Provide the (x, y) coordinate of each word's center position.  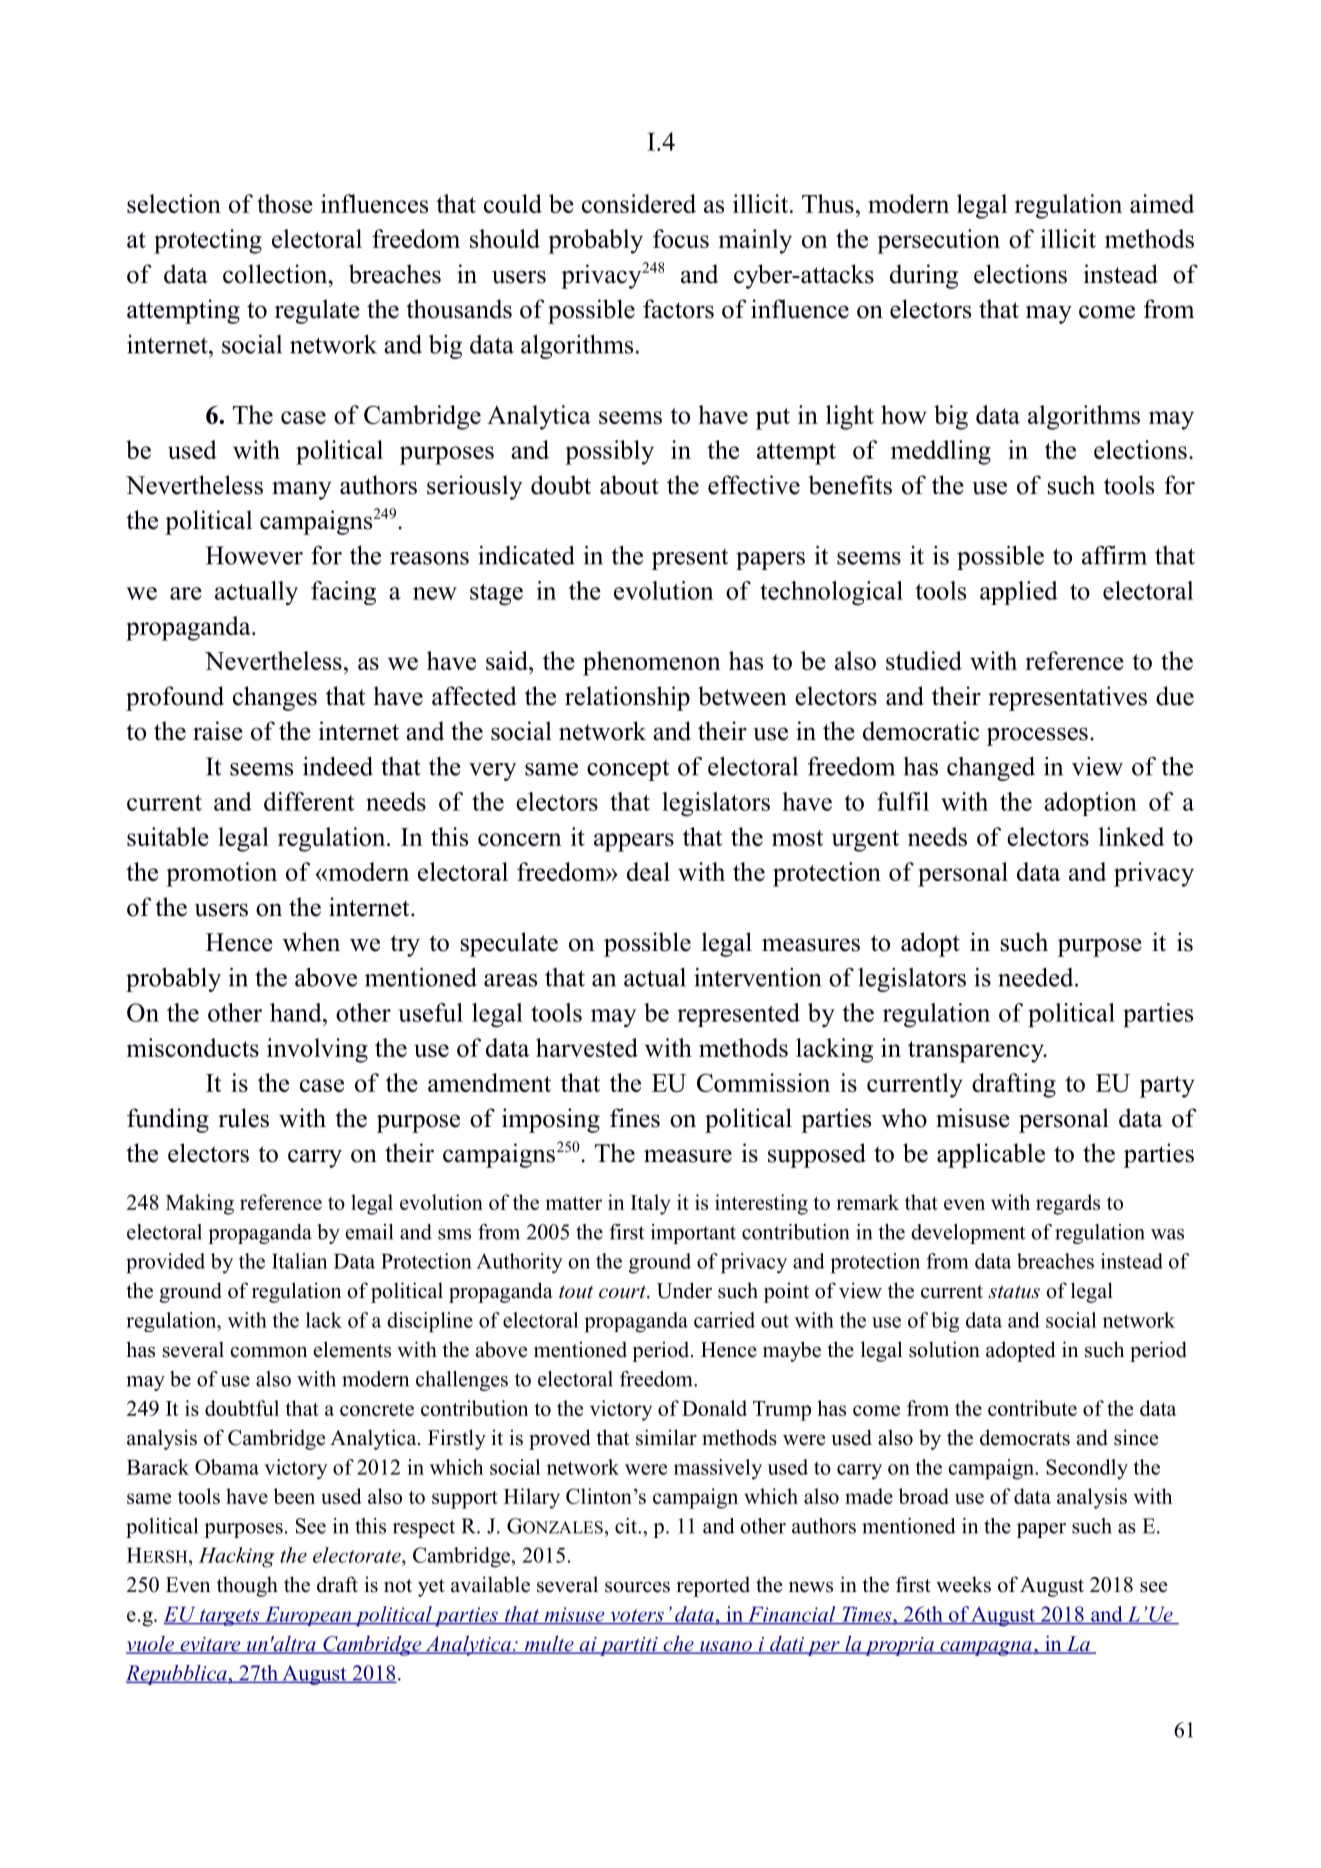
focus (681, 238)
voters (637, 1616)
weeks (963, 1584)
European (308, 1616)
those (285, 203)
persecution (938, 241)
